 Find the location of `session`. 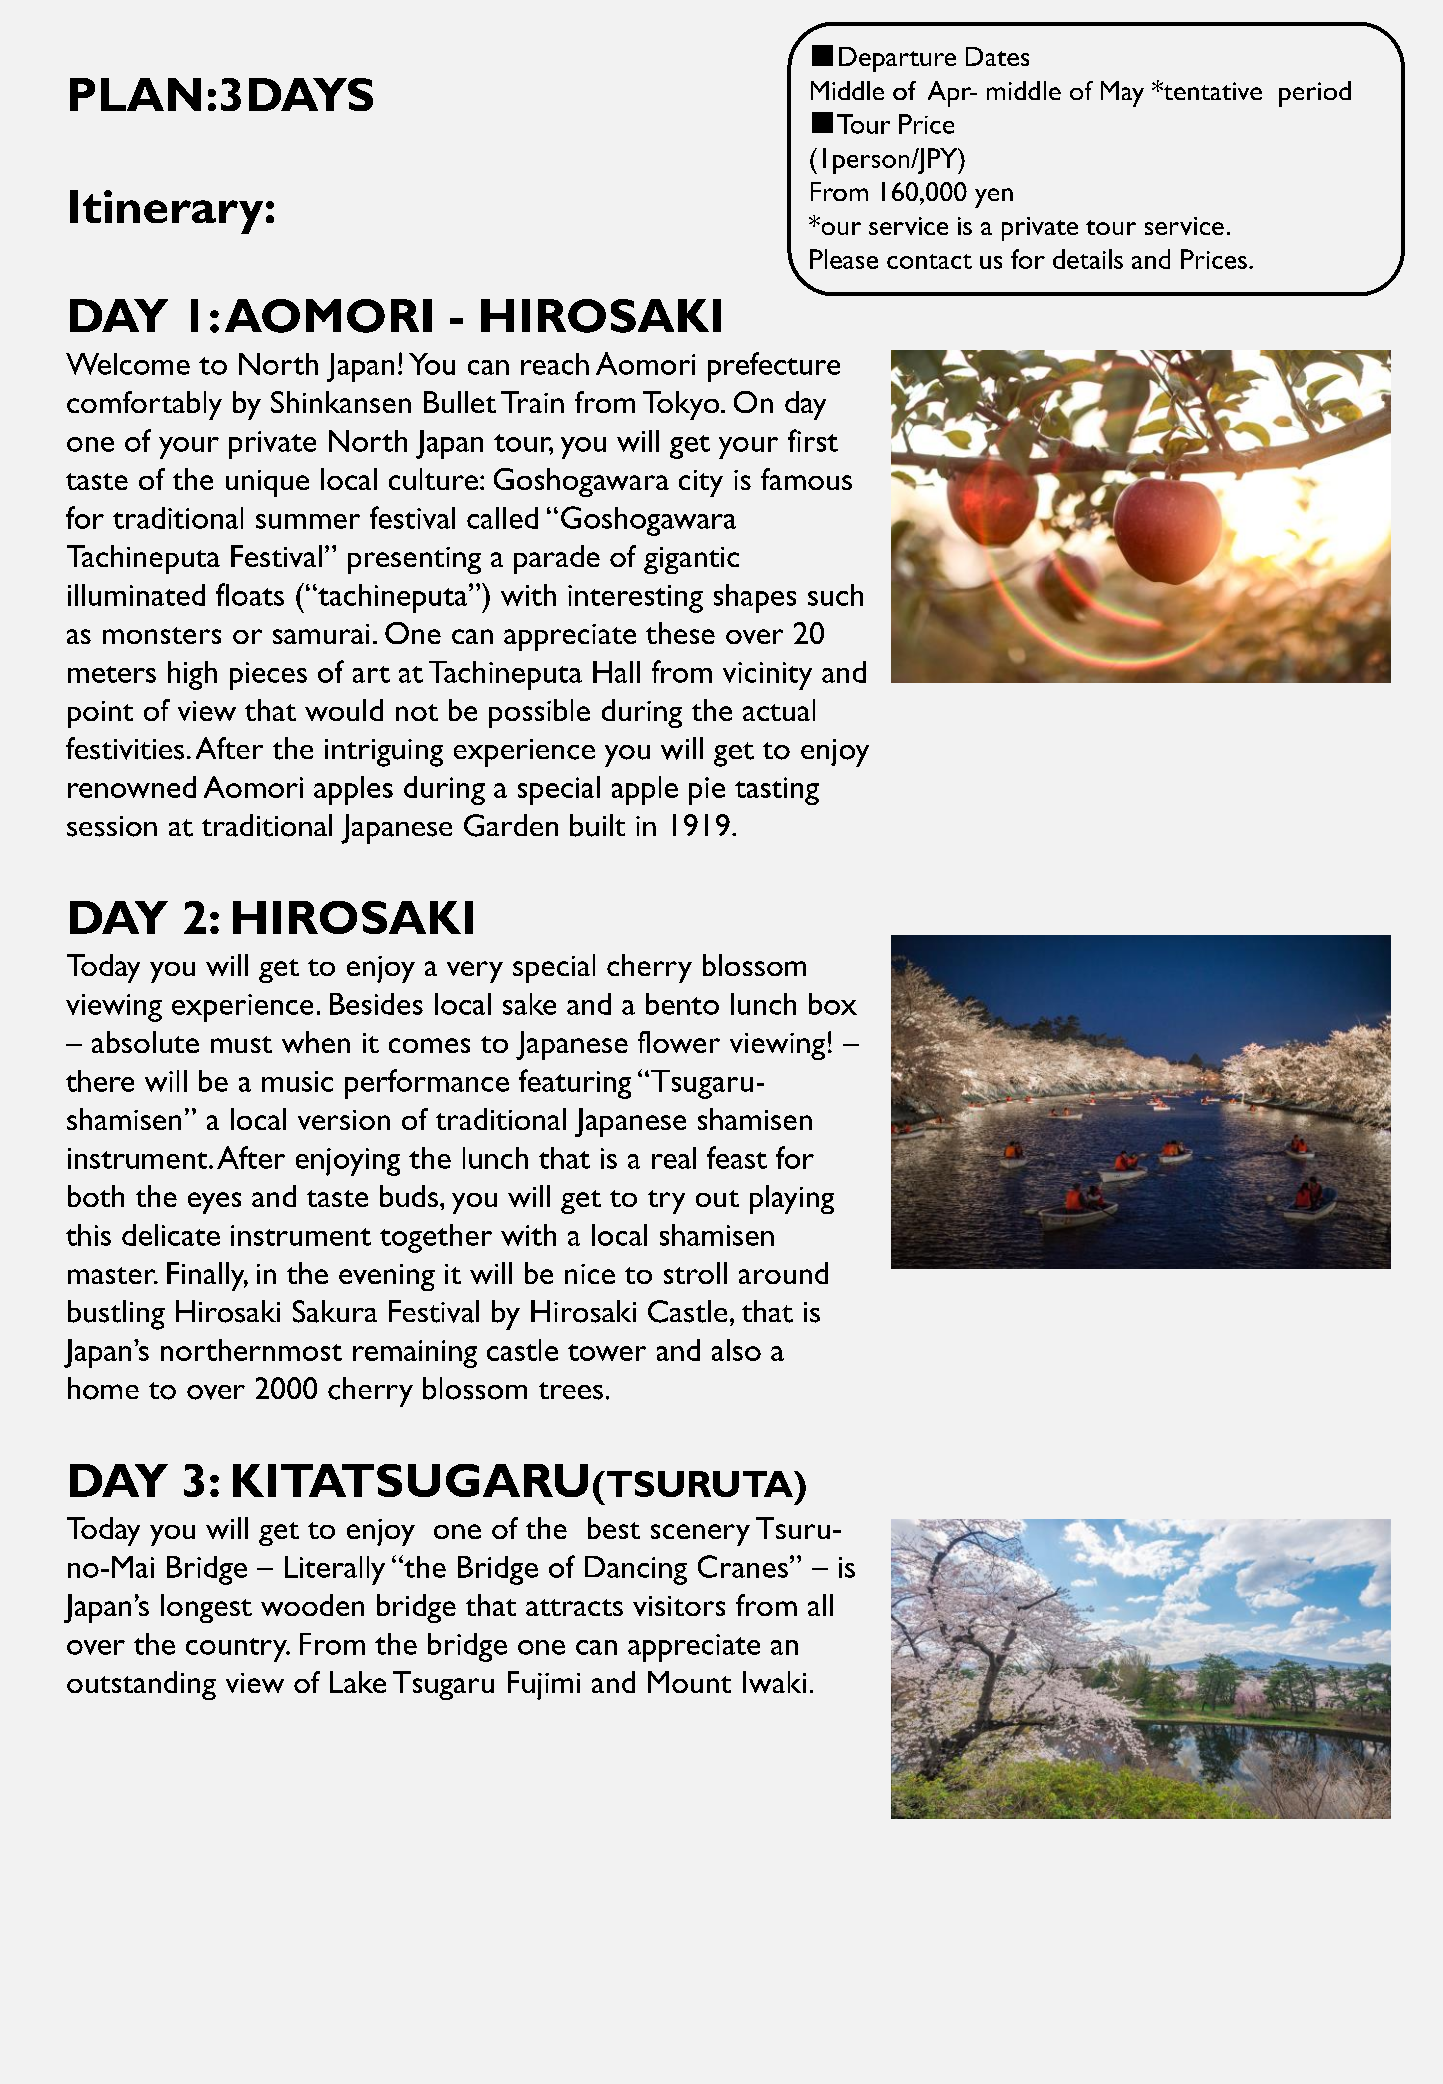

session is located at coordinates (112, 826).
